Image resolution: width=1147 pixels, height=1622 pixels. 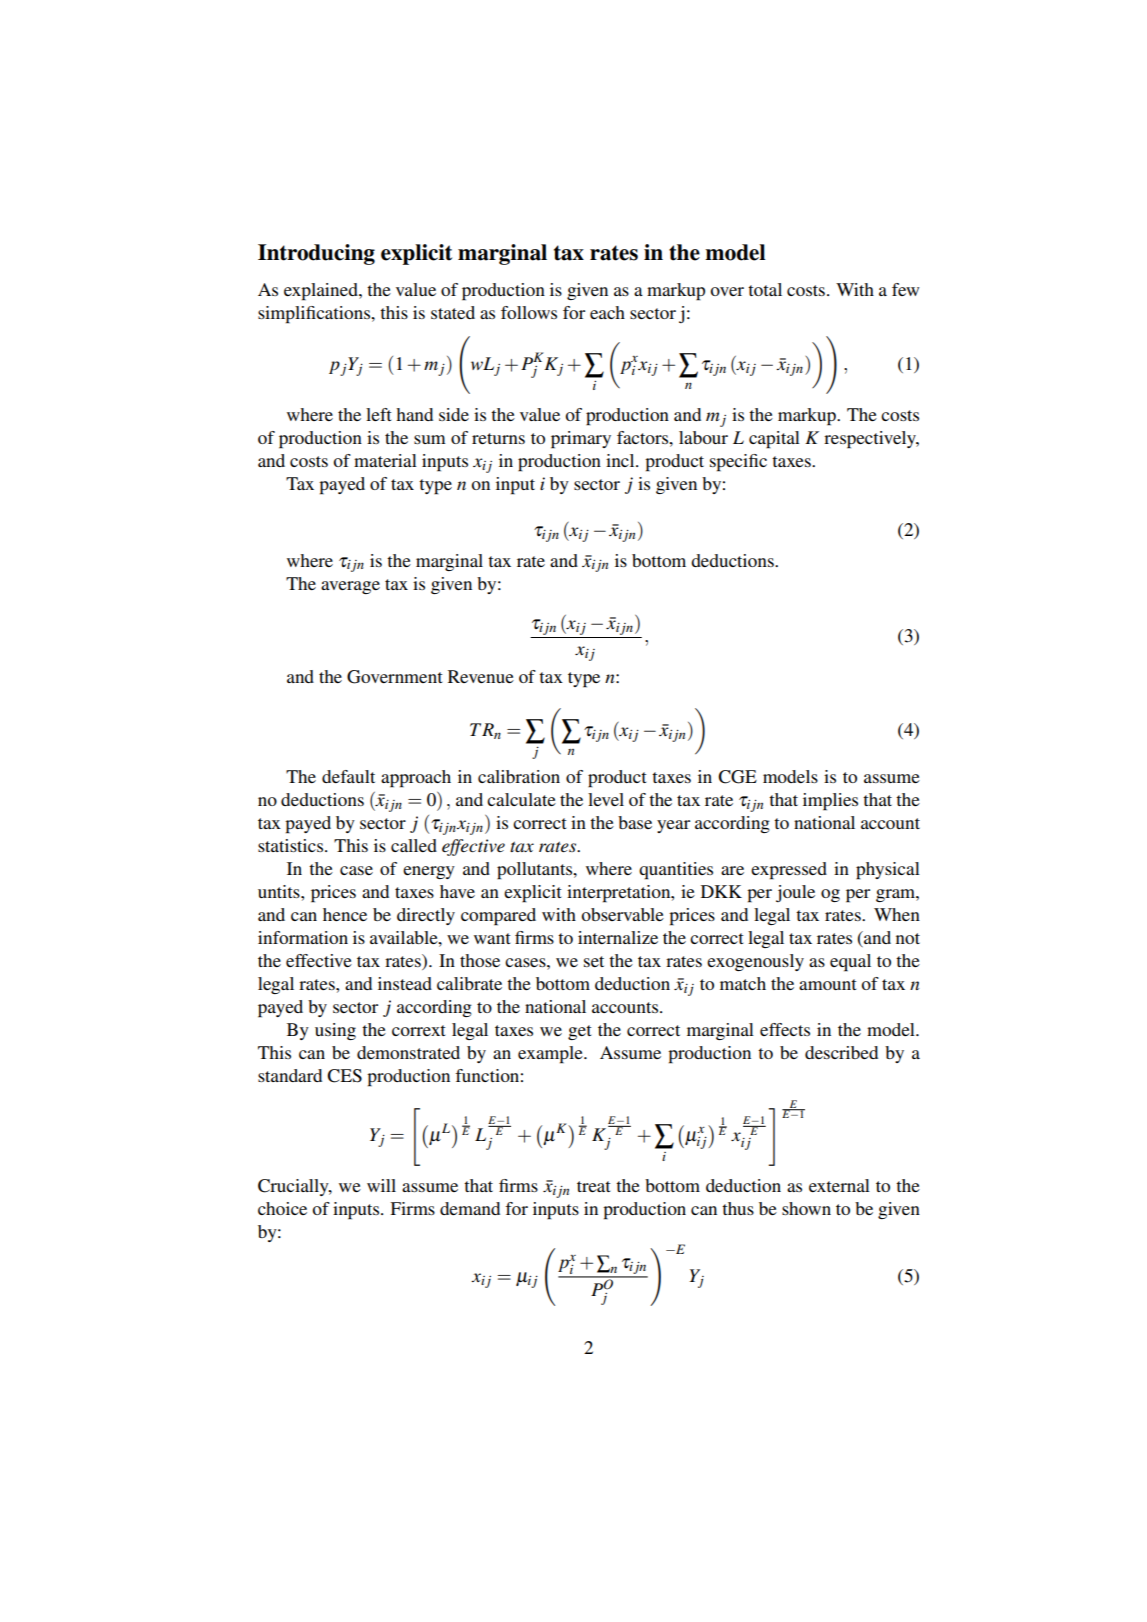 What do you see at coordinates (381, 1185) in the document?
I see `will` at bounding box center [381, 1185].
